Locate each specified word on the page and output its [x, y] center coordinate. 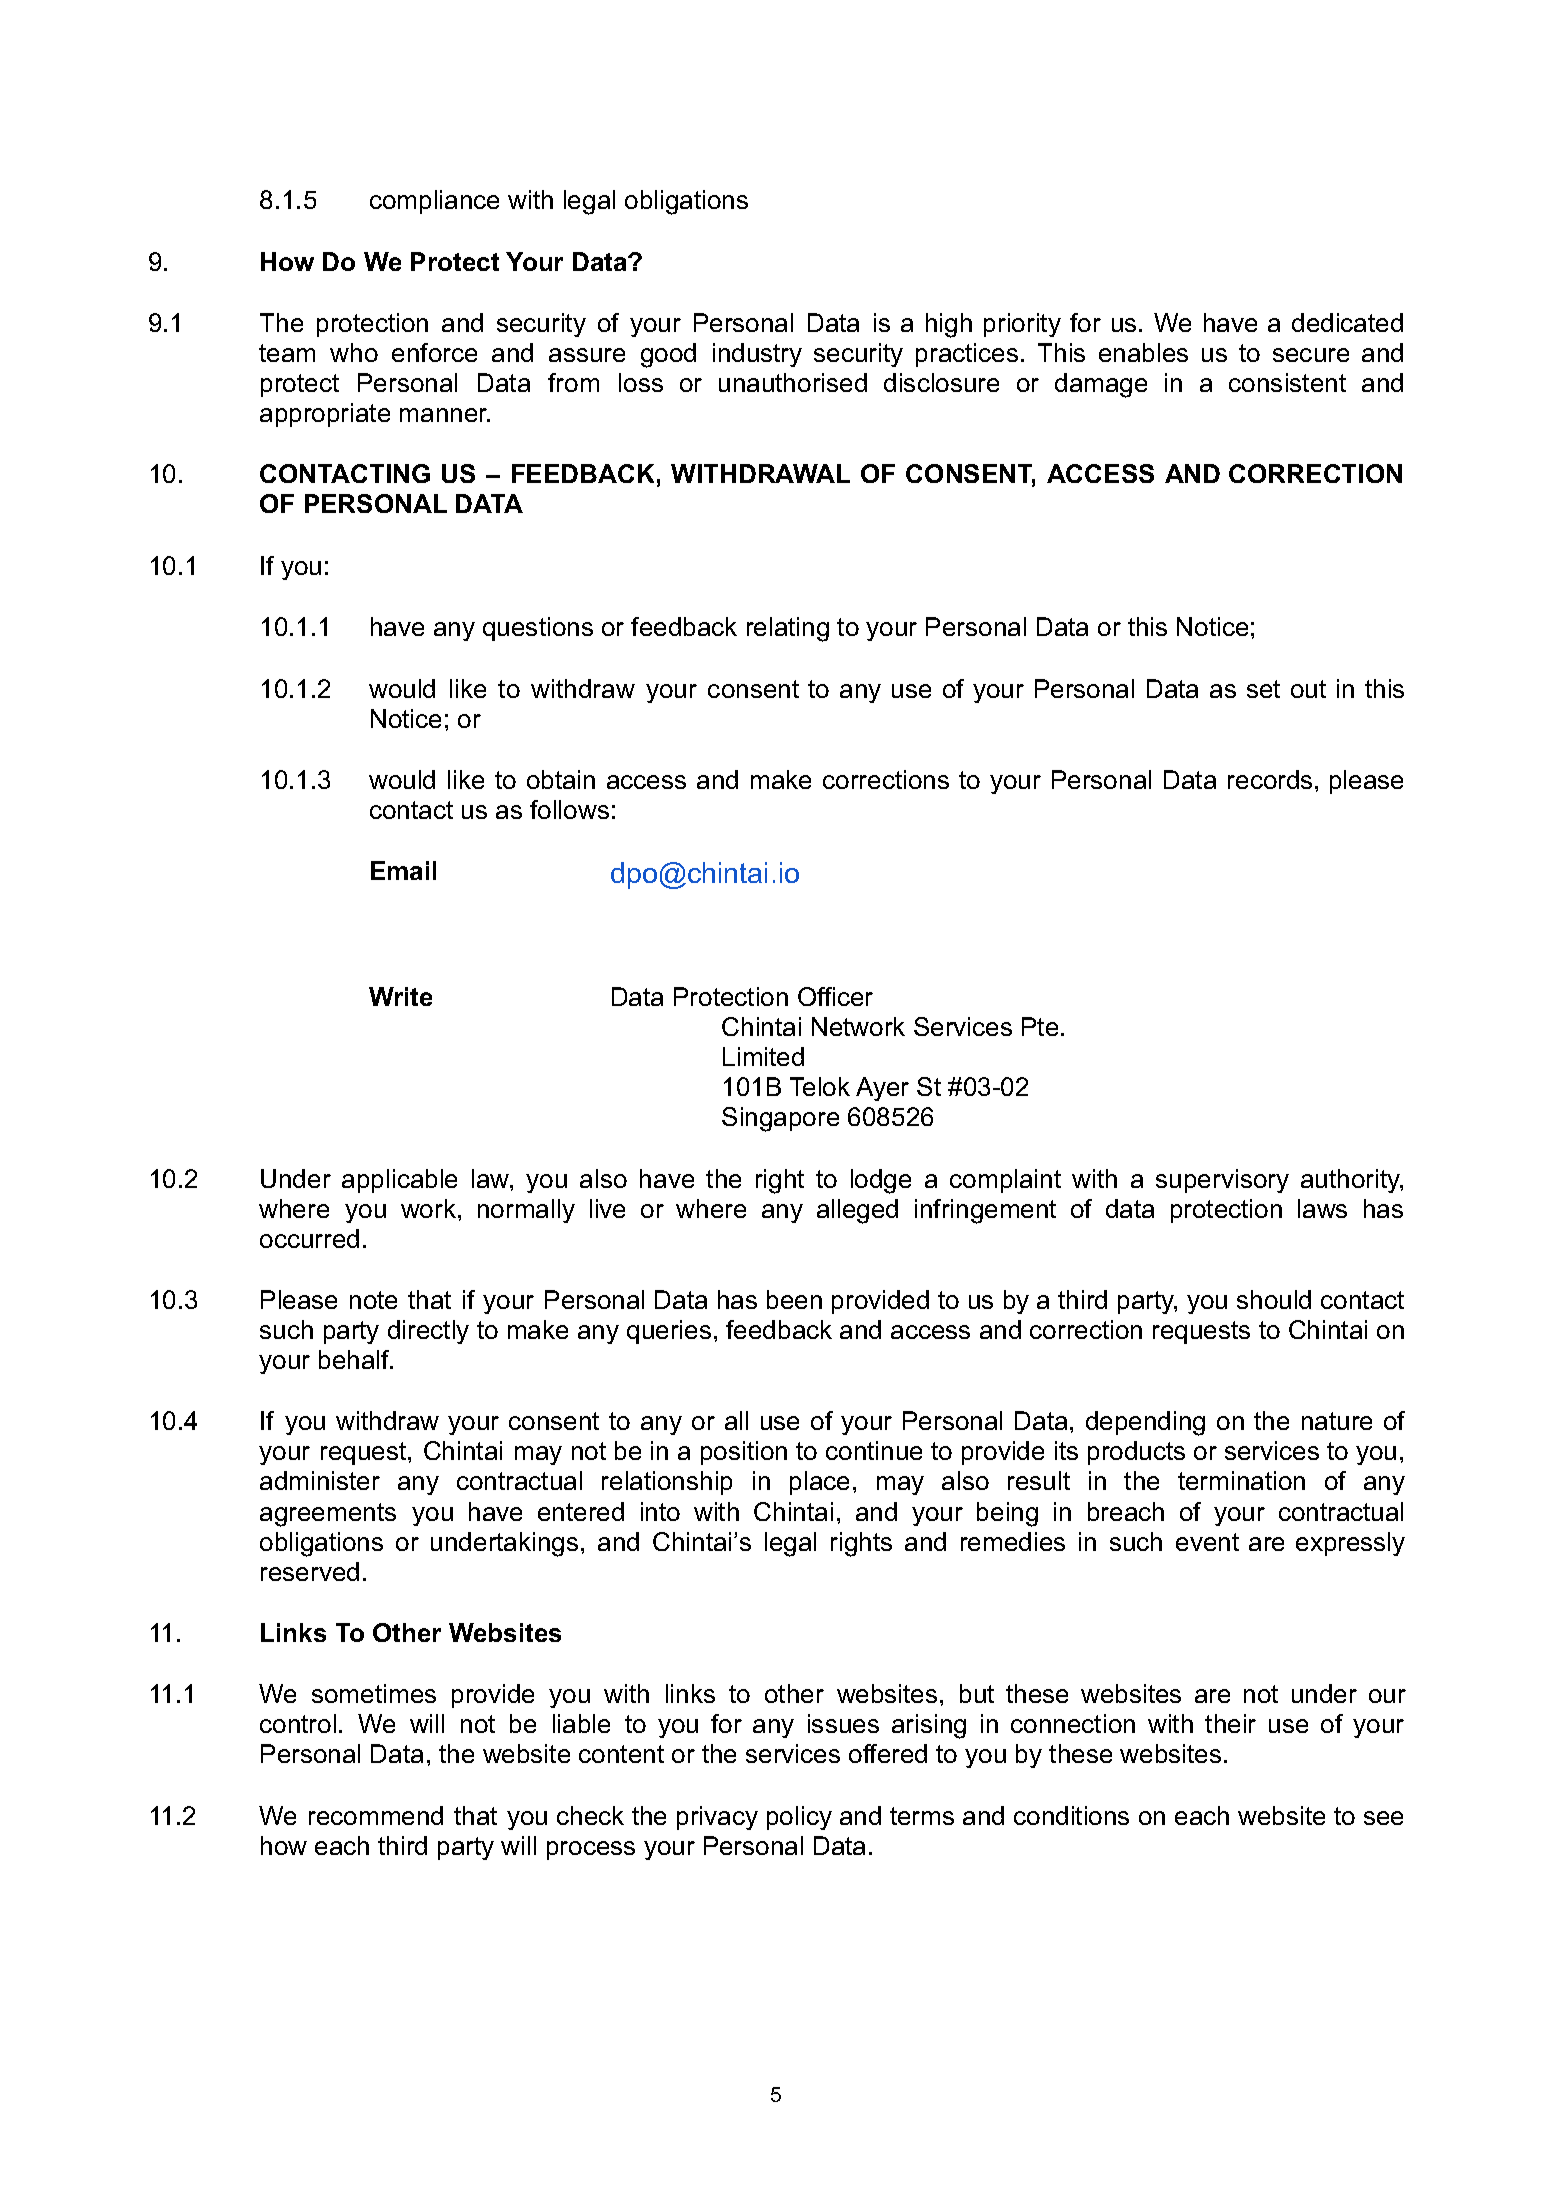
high [949, 325]
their [1230, 1723]
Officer [835, 996]
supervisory [1222, 1181]
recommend [376, 1815]
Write [400, 996]
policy [799, 1818]
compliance [434, 202]
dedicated [1347, 322]
